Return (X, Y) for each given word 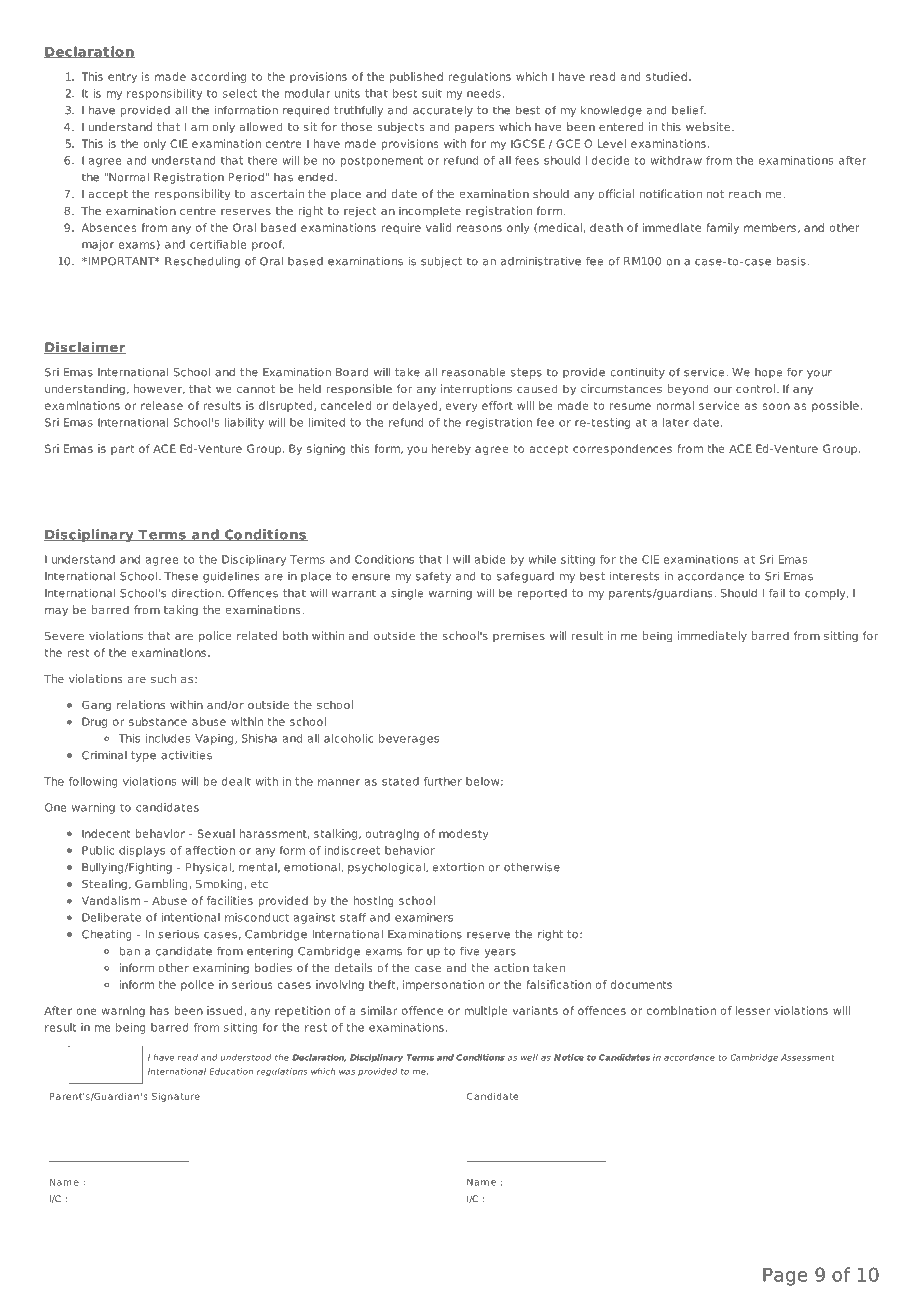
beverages (409, 739)
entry (122, 78)
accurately (443, 111)
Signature (176, 1097)
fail (777, 593)
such (163, 678)
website (708, 126)
